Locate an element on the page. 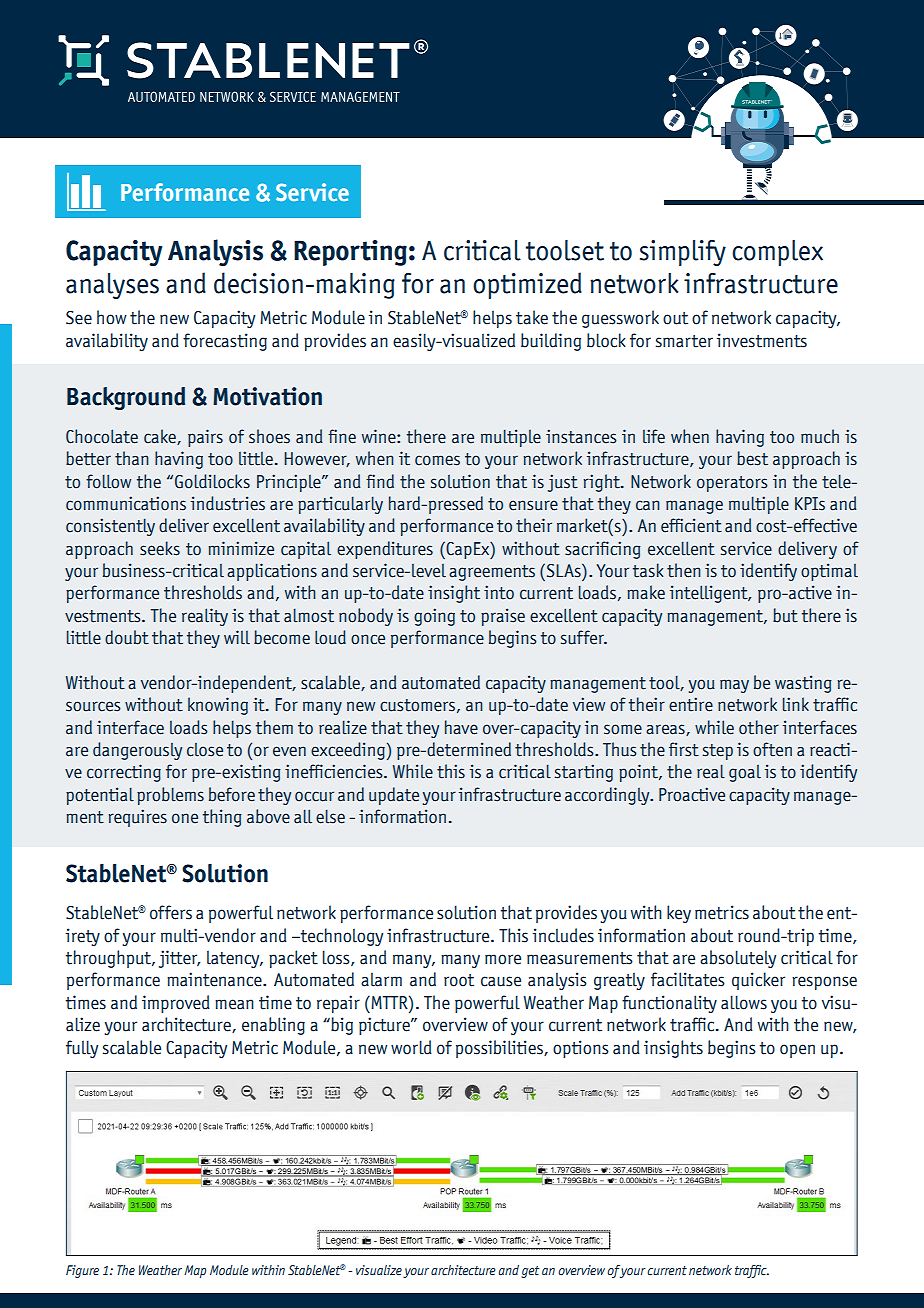 The width and height of the page is (924, 1308). have is located at coordinates (461, 727).
